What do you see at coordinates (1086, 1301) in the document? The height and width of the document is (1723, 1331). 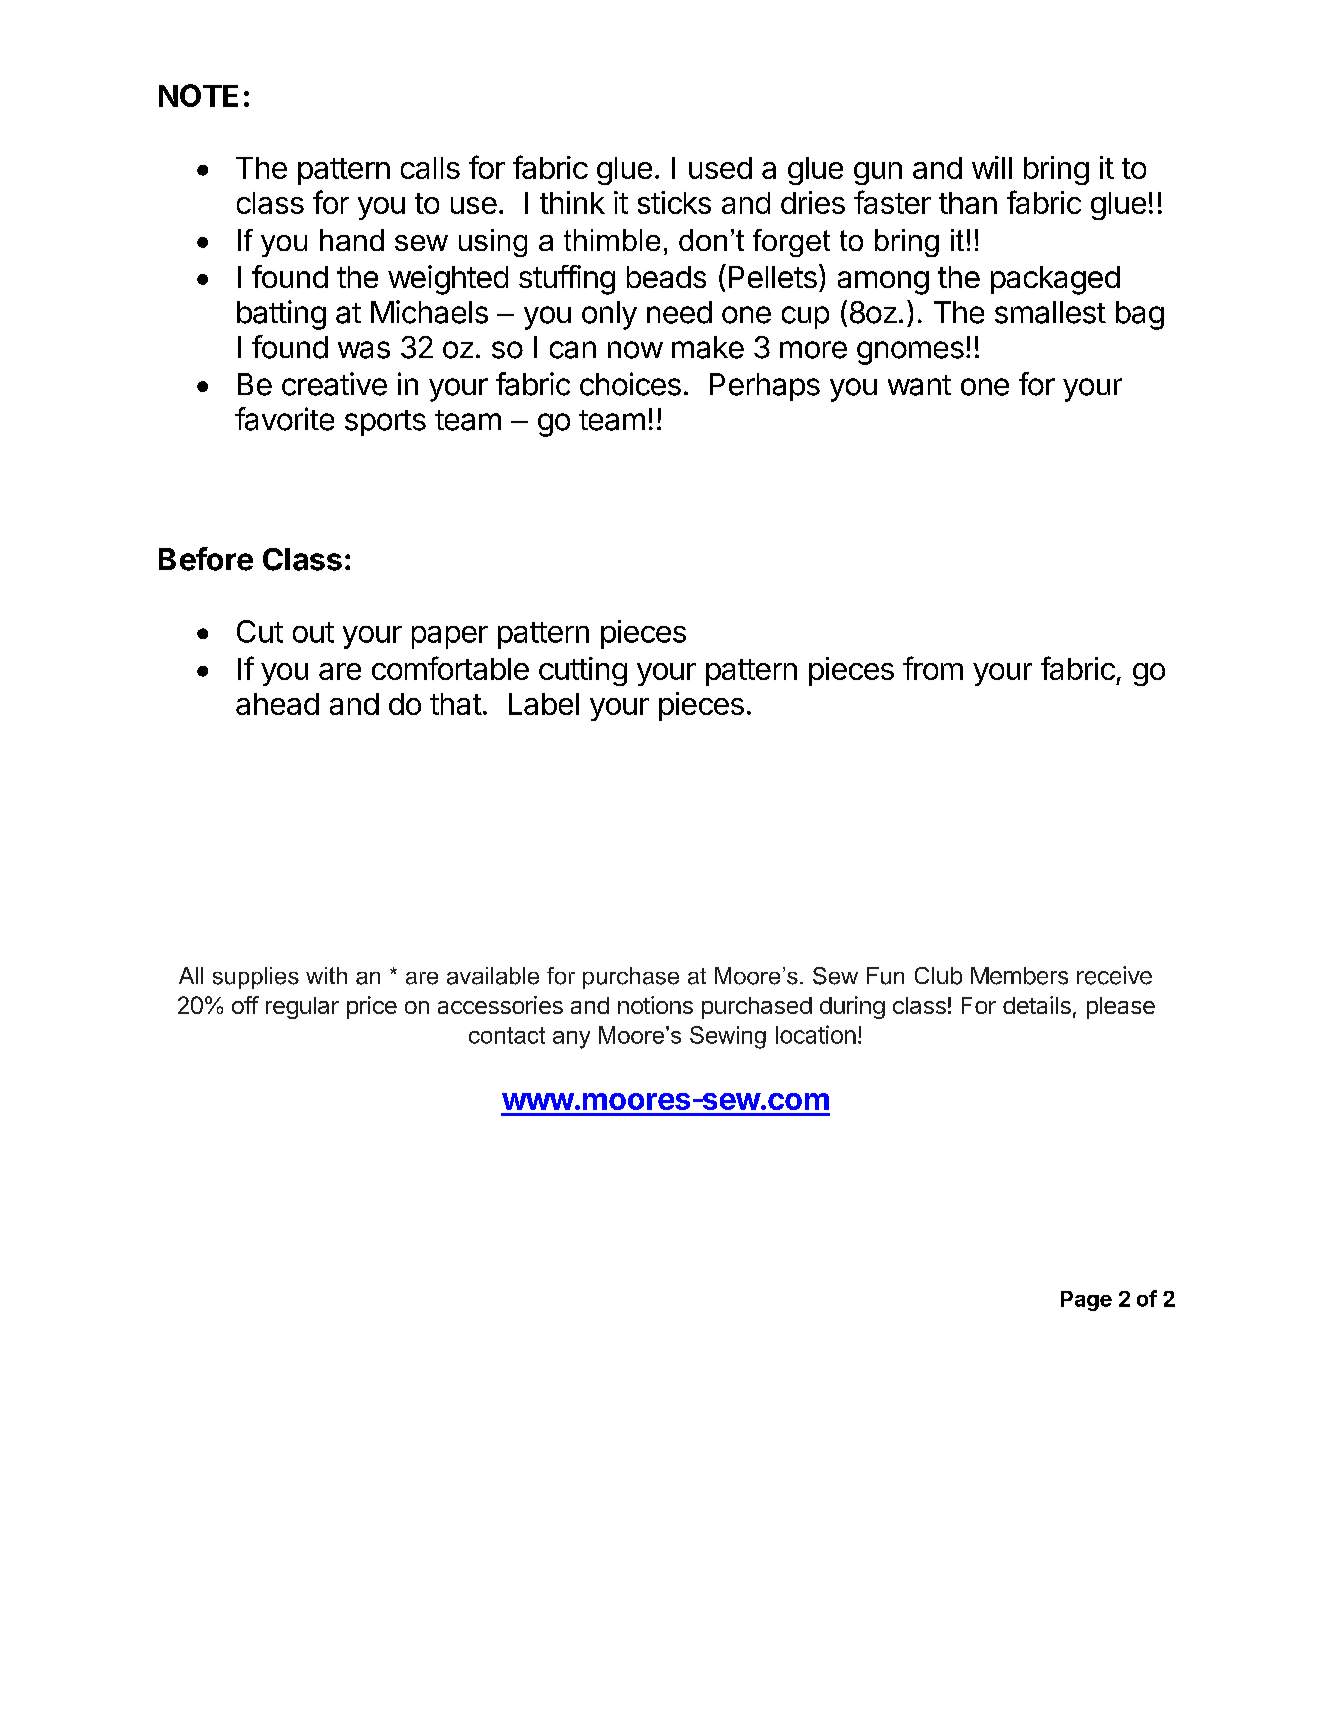 I see `Page` at bounding box center [1086, 1301].
